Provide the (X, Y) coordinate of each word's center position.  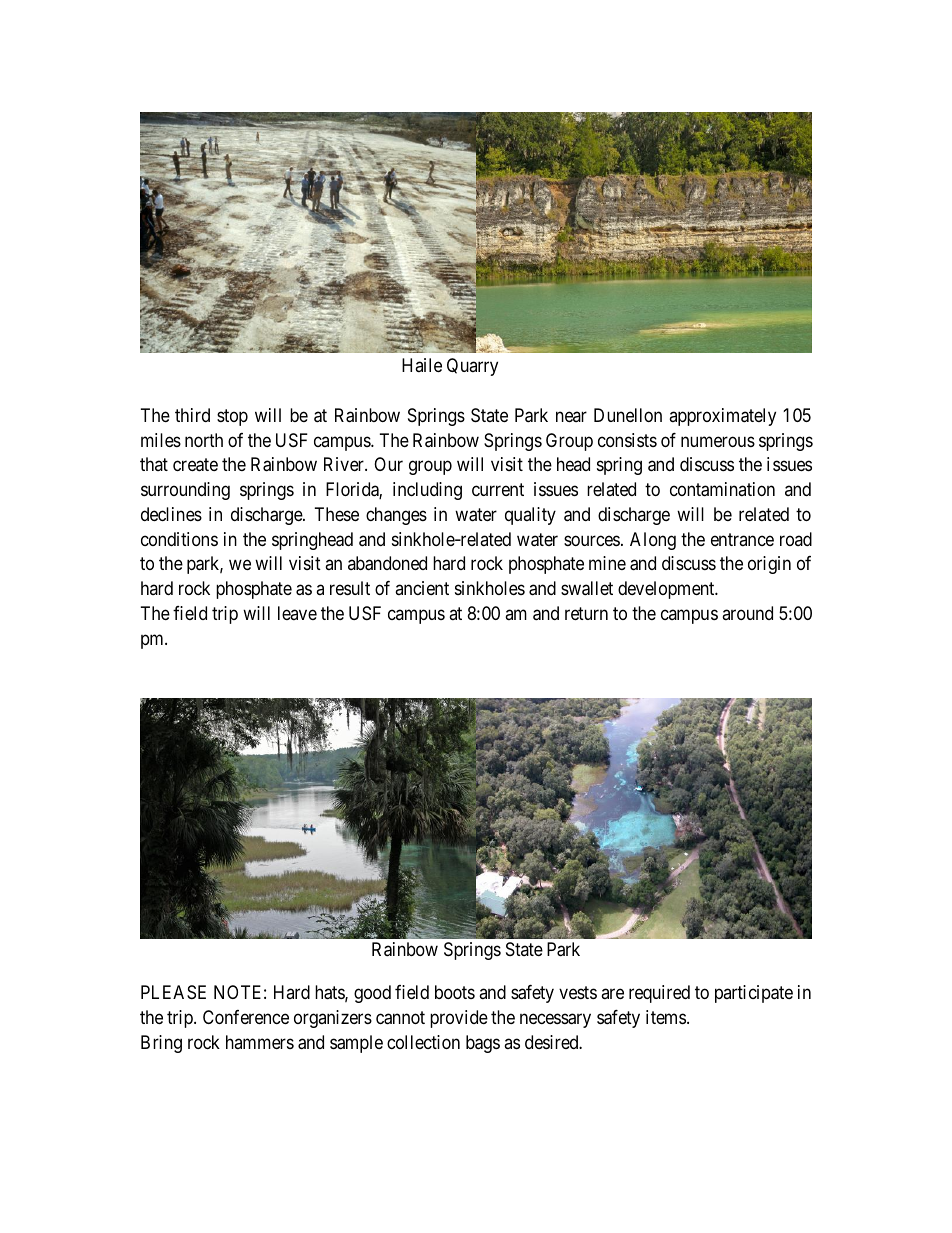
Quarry (472, 367)
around (747, 613)
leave (297, 613)
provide (459, 1019)
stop (232, 417)
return (586, 613)
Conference (246, 1017)
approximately (722, 417)
